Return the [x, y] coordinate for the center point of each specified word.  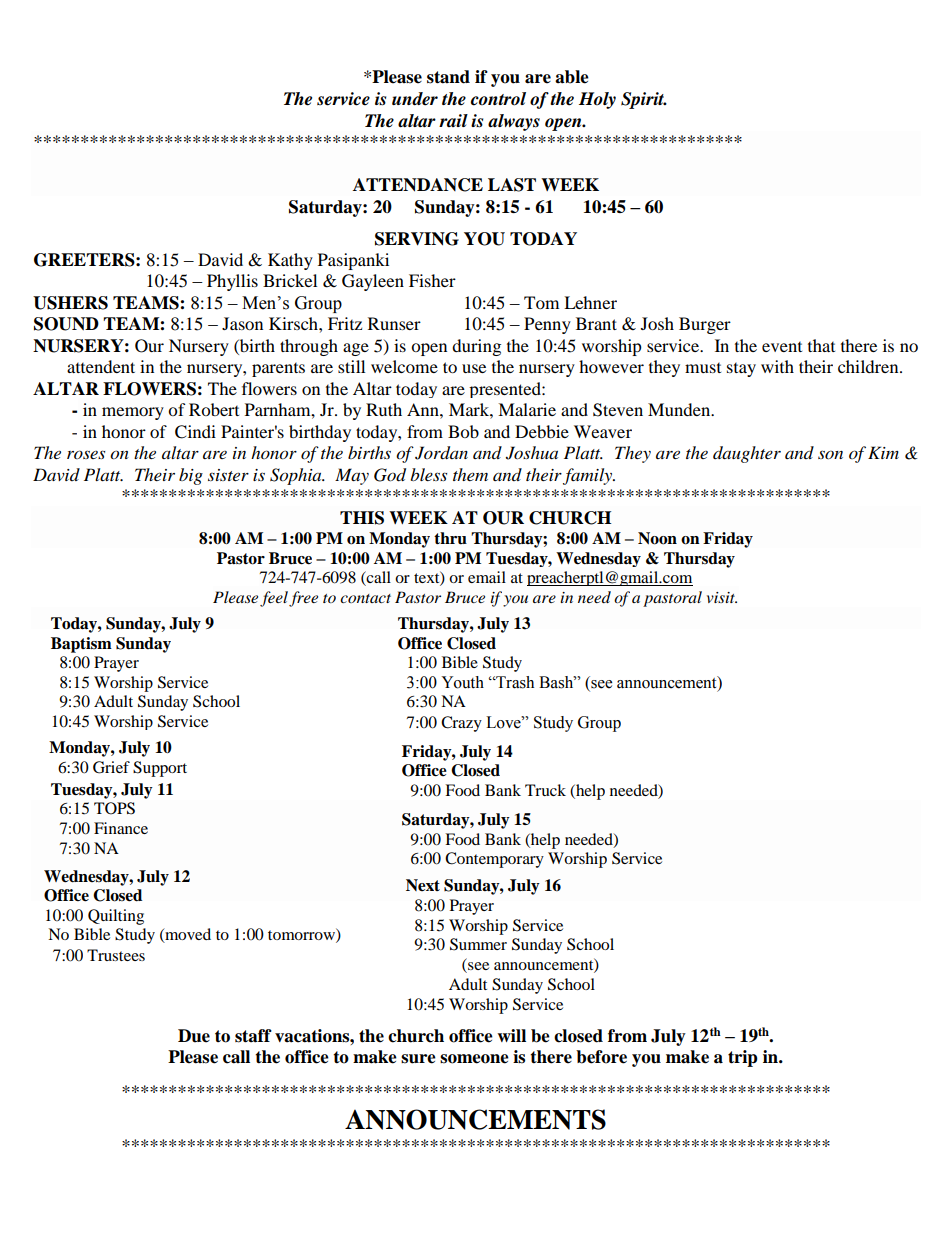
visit [722, 597]
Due [194, 1036]
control [498, 99]
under [415, 99]
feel [274, 599]
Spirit [644, 100]
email [487, 577]
